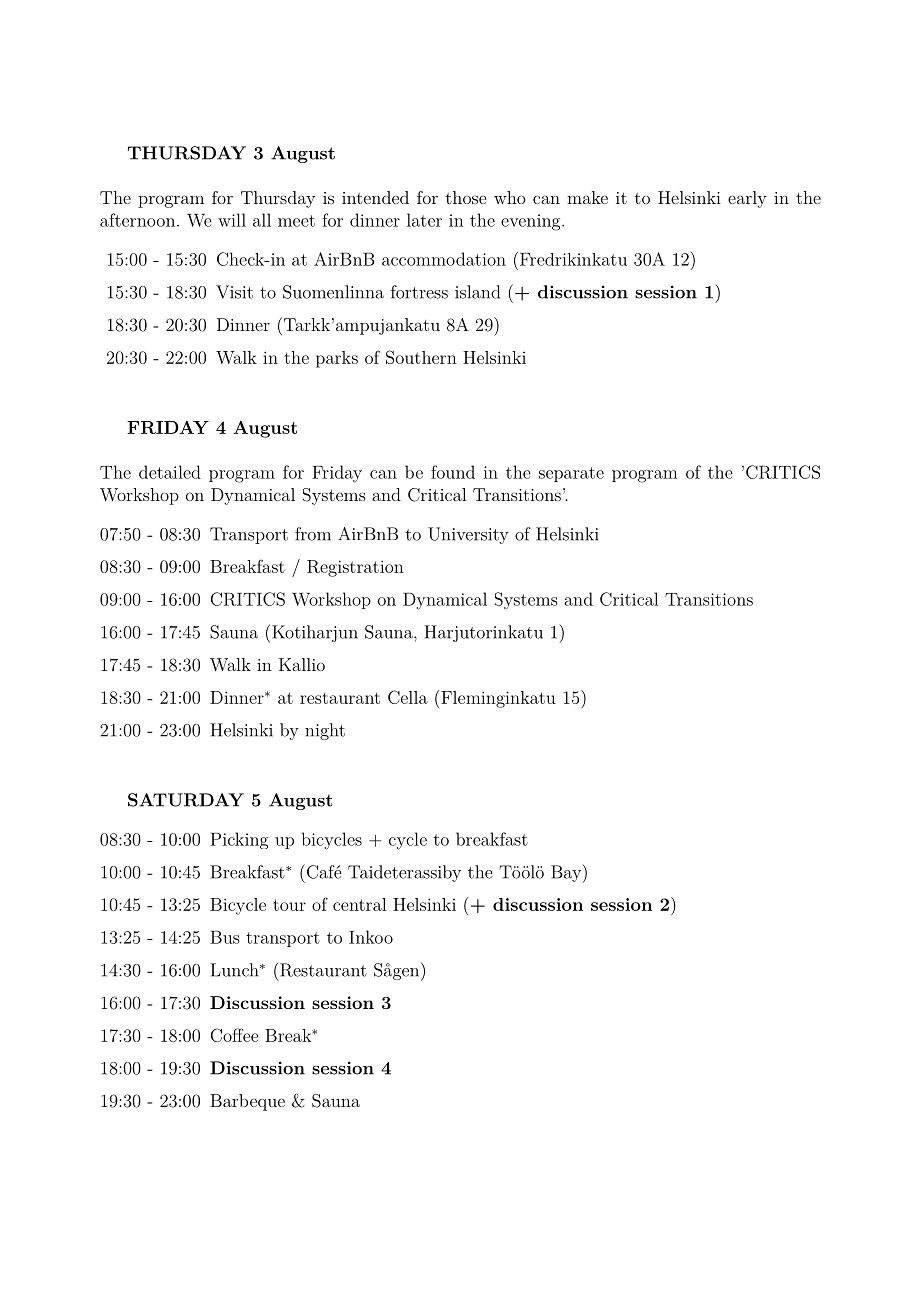  I want to click on separate, so click(571, 474).
